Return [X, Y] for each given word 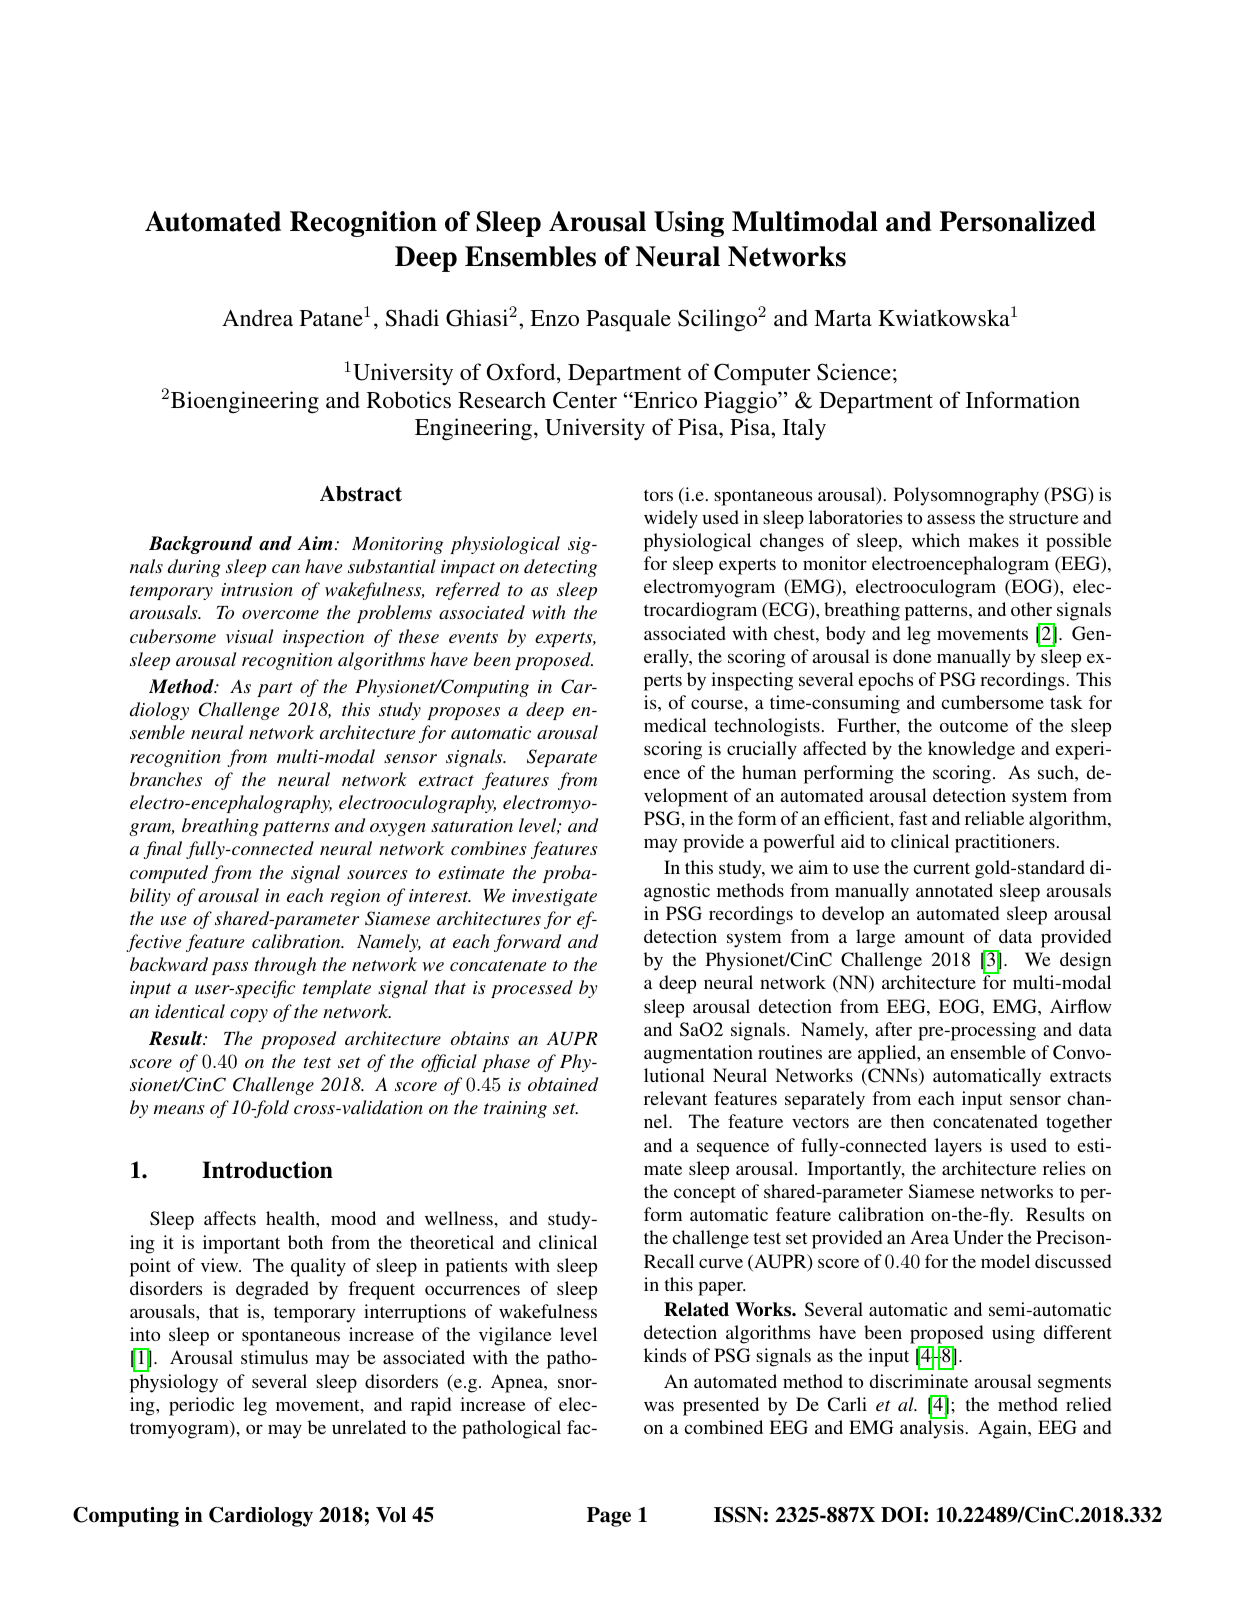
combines [489, 848]
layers [958, 1147]
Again [1003, 1429]
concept [705, 1195]
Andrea [257, 317]
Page [609, 1517]
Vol [391, 1515]
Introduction [267, 1170]
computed [169, 874]
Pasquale [628, 320]
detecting [560, 568]
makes [994, 540]
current [941, 868]
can [286, 568]
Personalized [1017, 221]
